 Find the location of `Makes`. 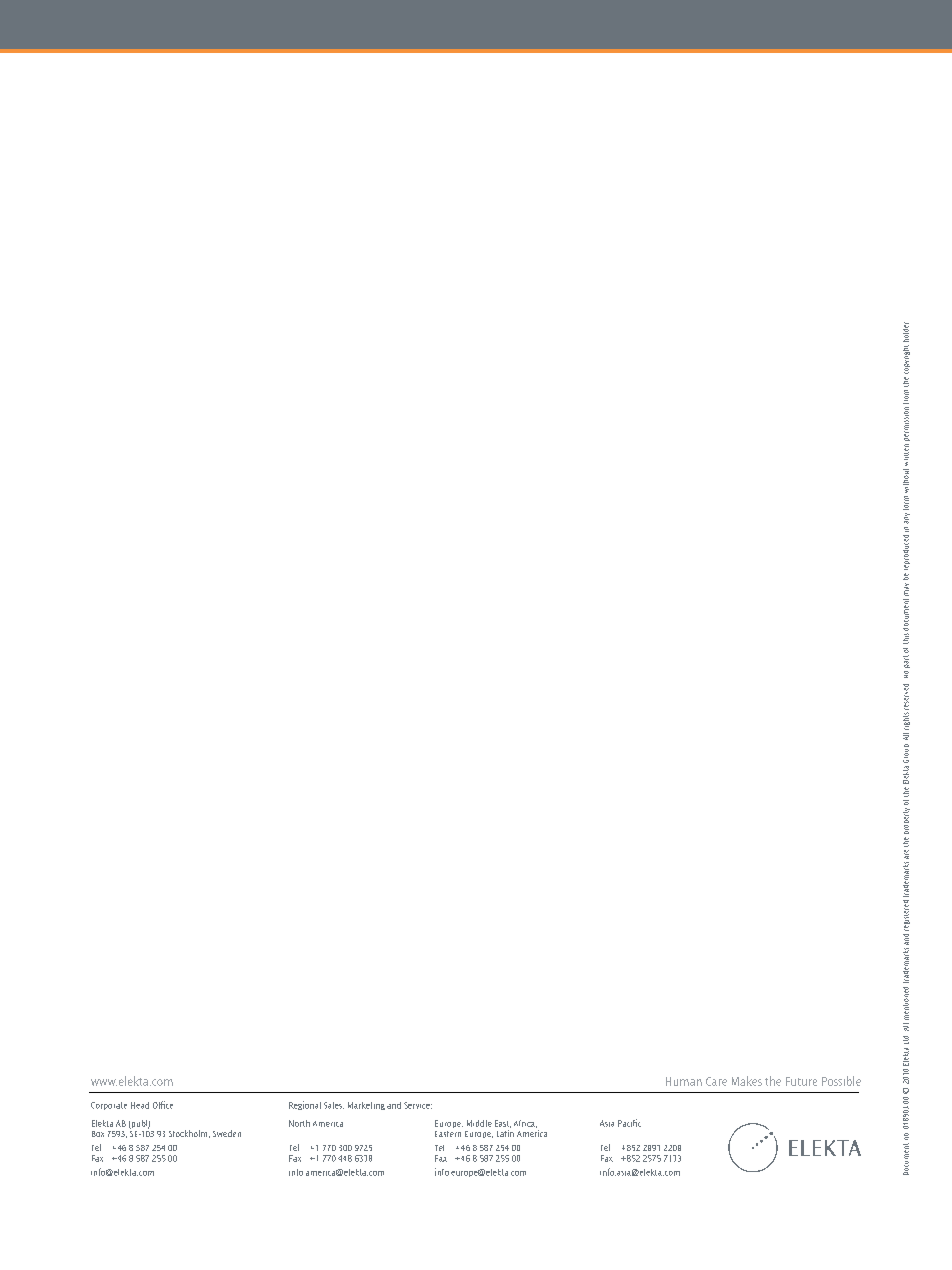

Makes is located at coordinates (747, 1081).
